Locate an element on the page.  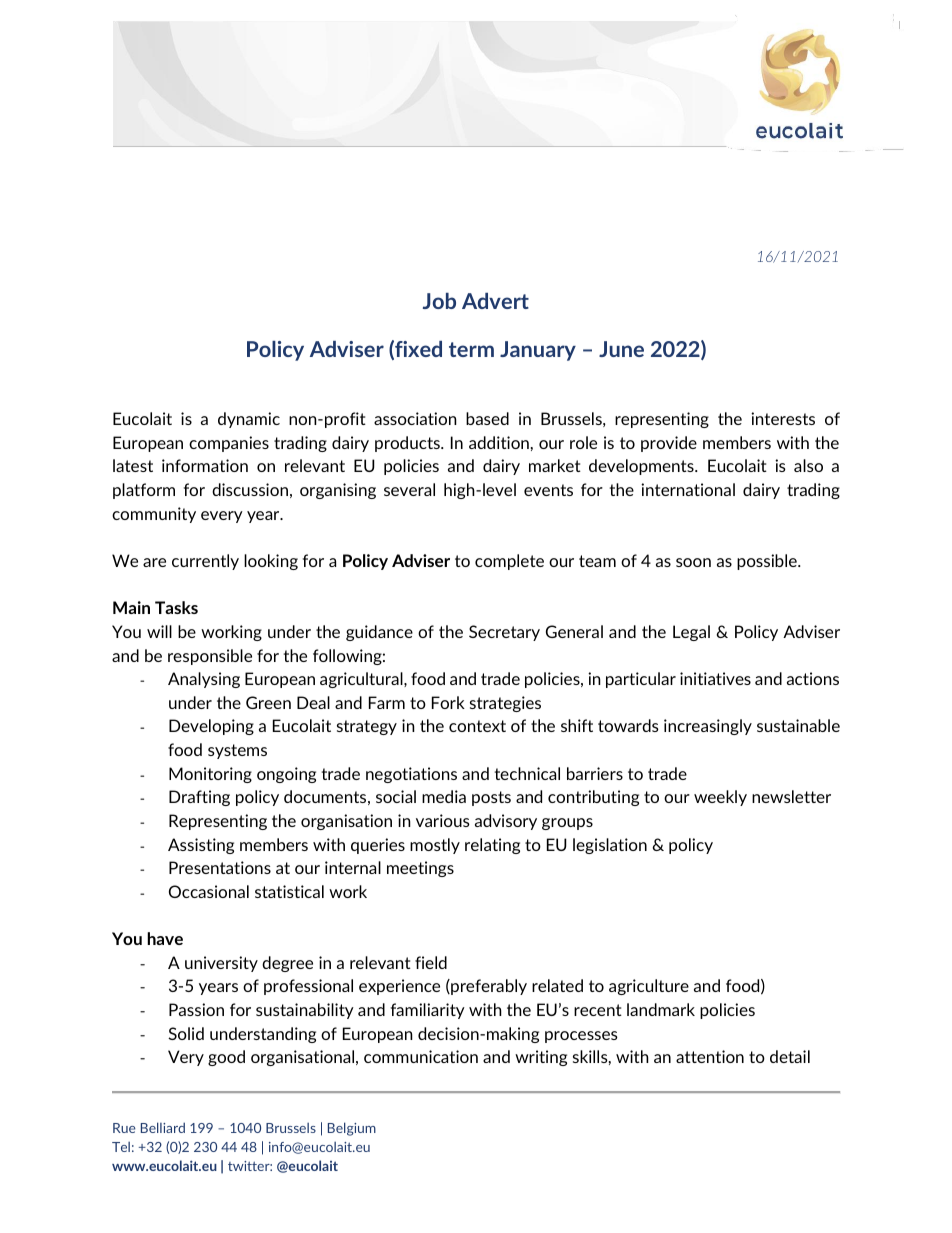
increasingly is located at coordinates (708, 727).
